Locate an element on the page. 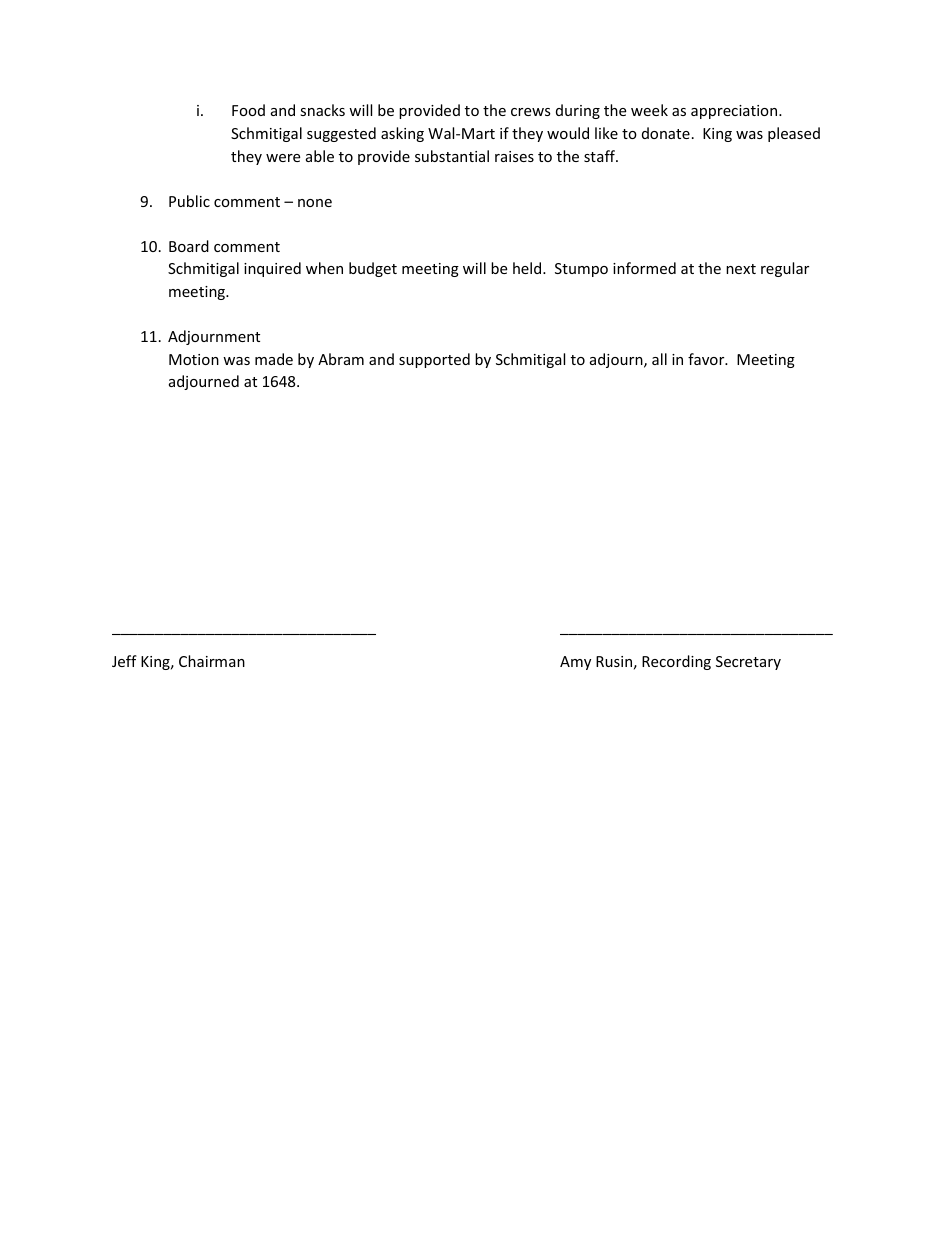 Image resolution: width=952 pixels, height=1233 pixels. Motion is located at coordinates (194, 359).
